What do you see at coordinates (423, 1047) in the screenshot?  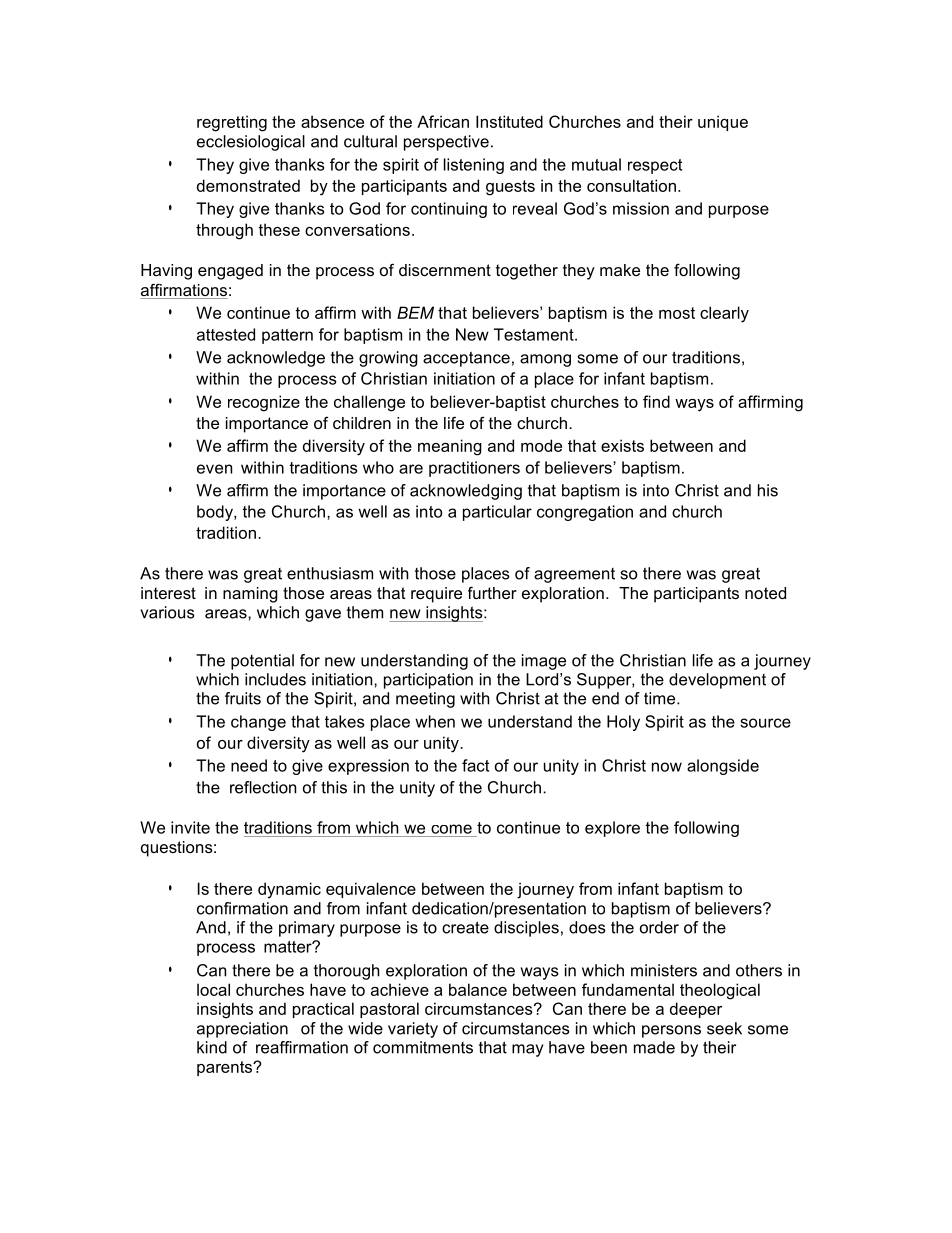 I see `commitments` at bounding box center [423, 1047].
